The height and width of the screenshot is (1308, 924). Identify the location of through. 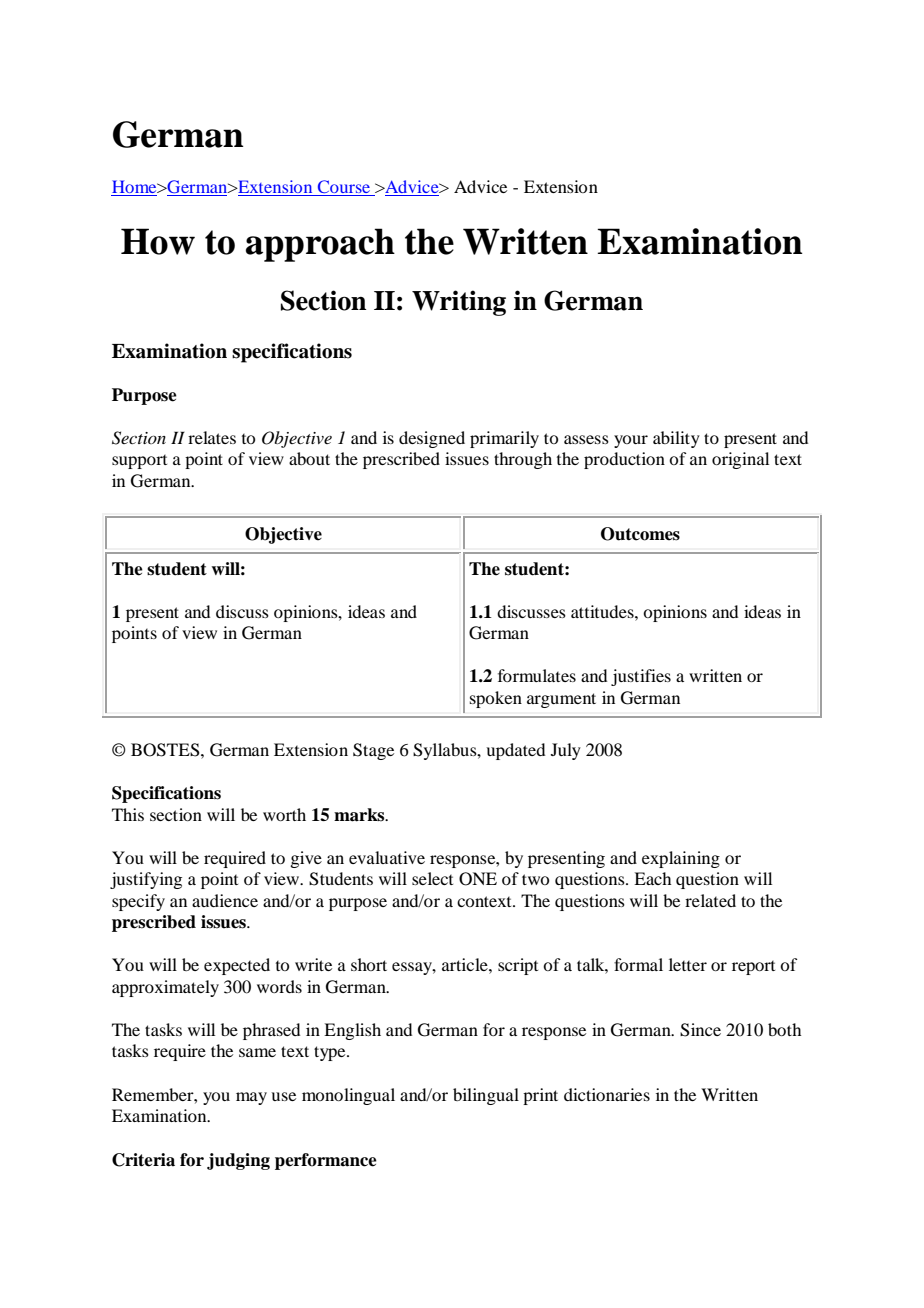
(523, 460).
